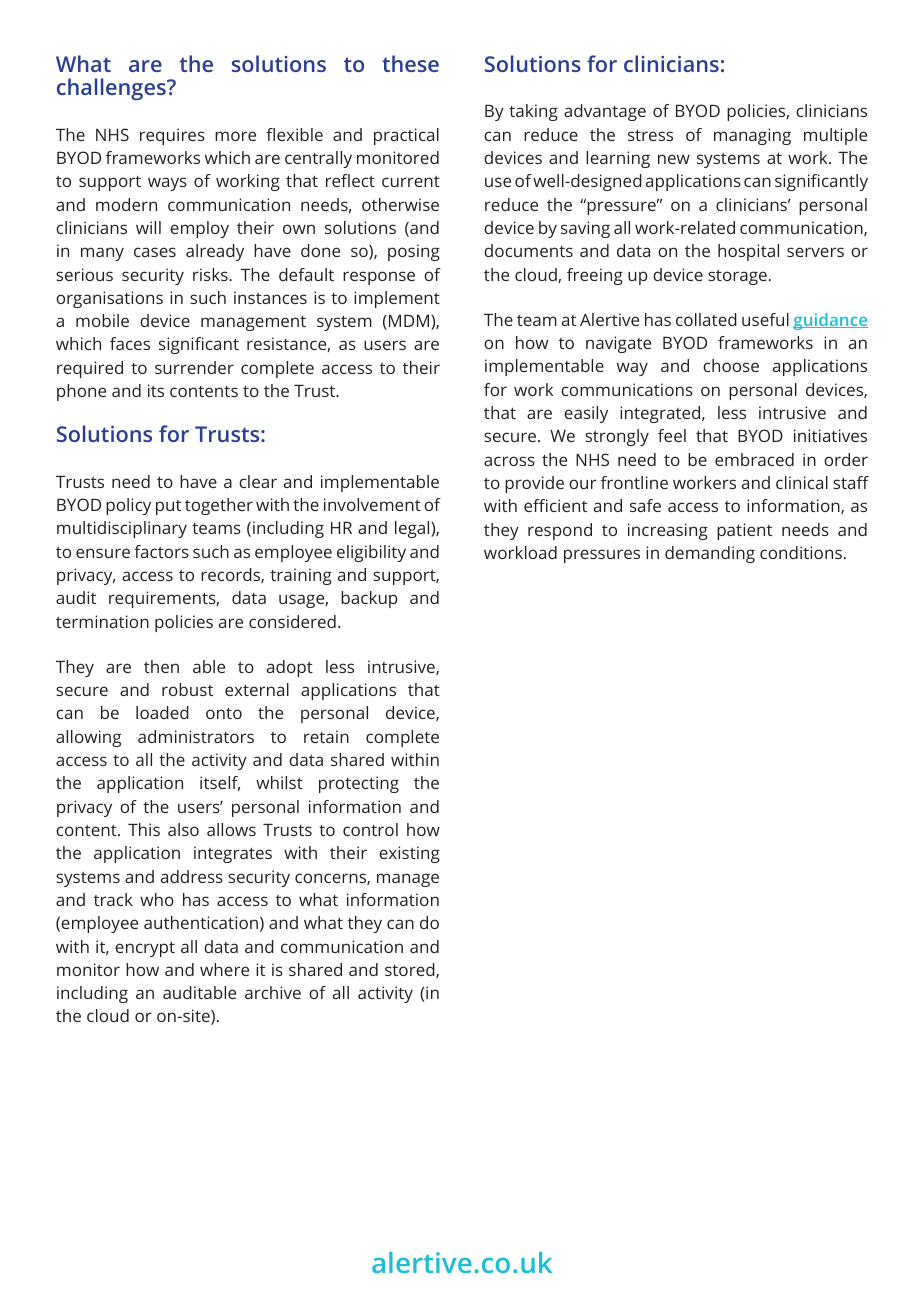 The height and width of the document is (1308, 924). What do you see at coordinates (109, 299) in the document?
I see `organisations` at bounding box center [109, 299].
